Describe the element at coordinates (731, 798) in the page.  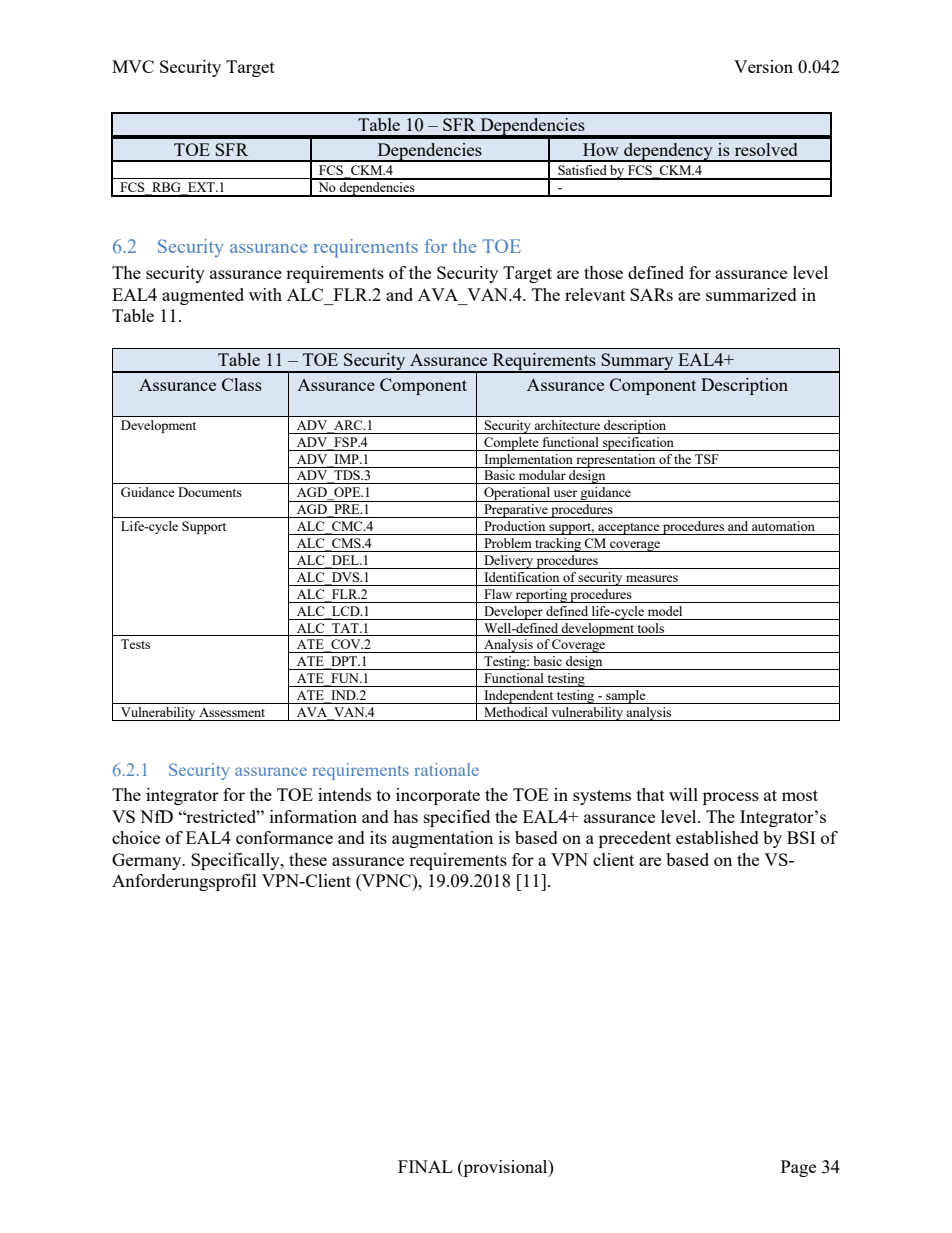
I see `process` at that location.
